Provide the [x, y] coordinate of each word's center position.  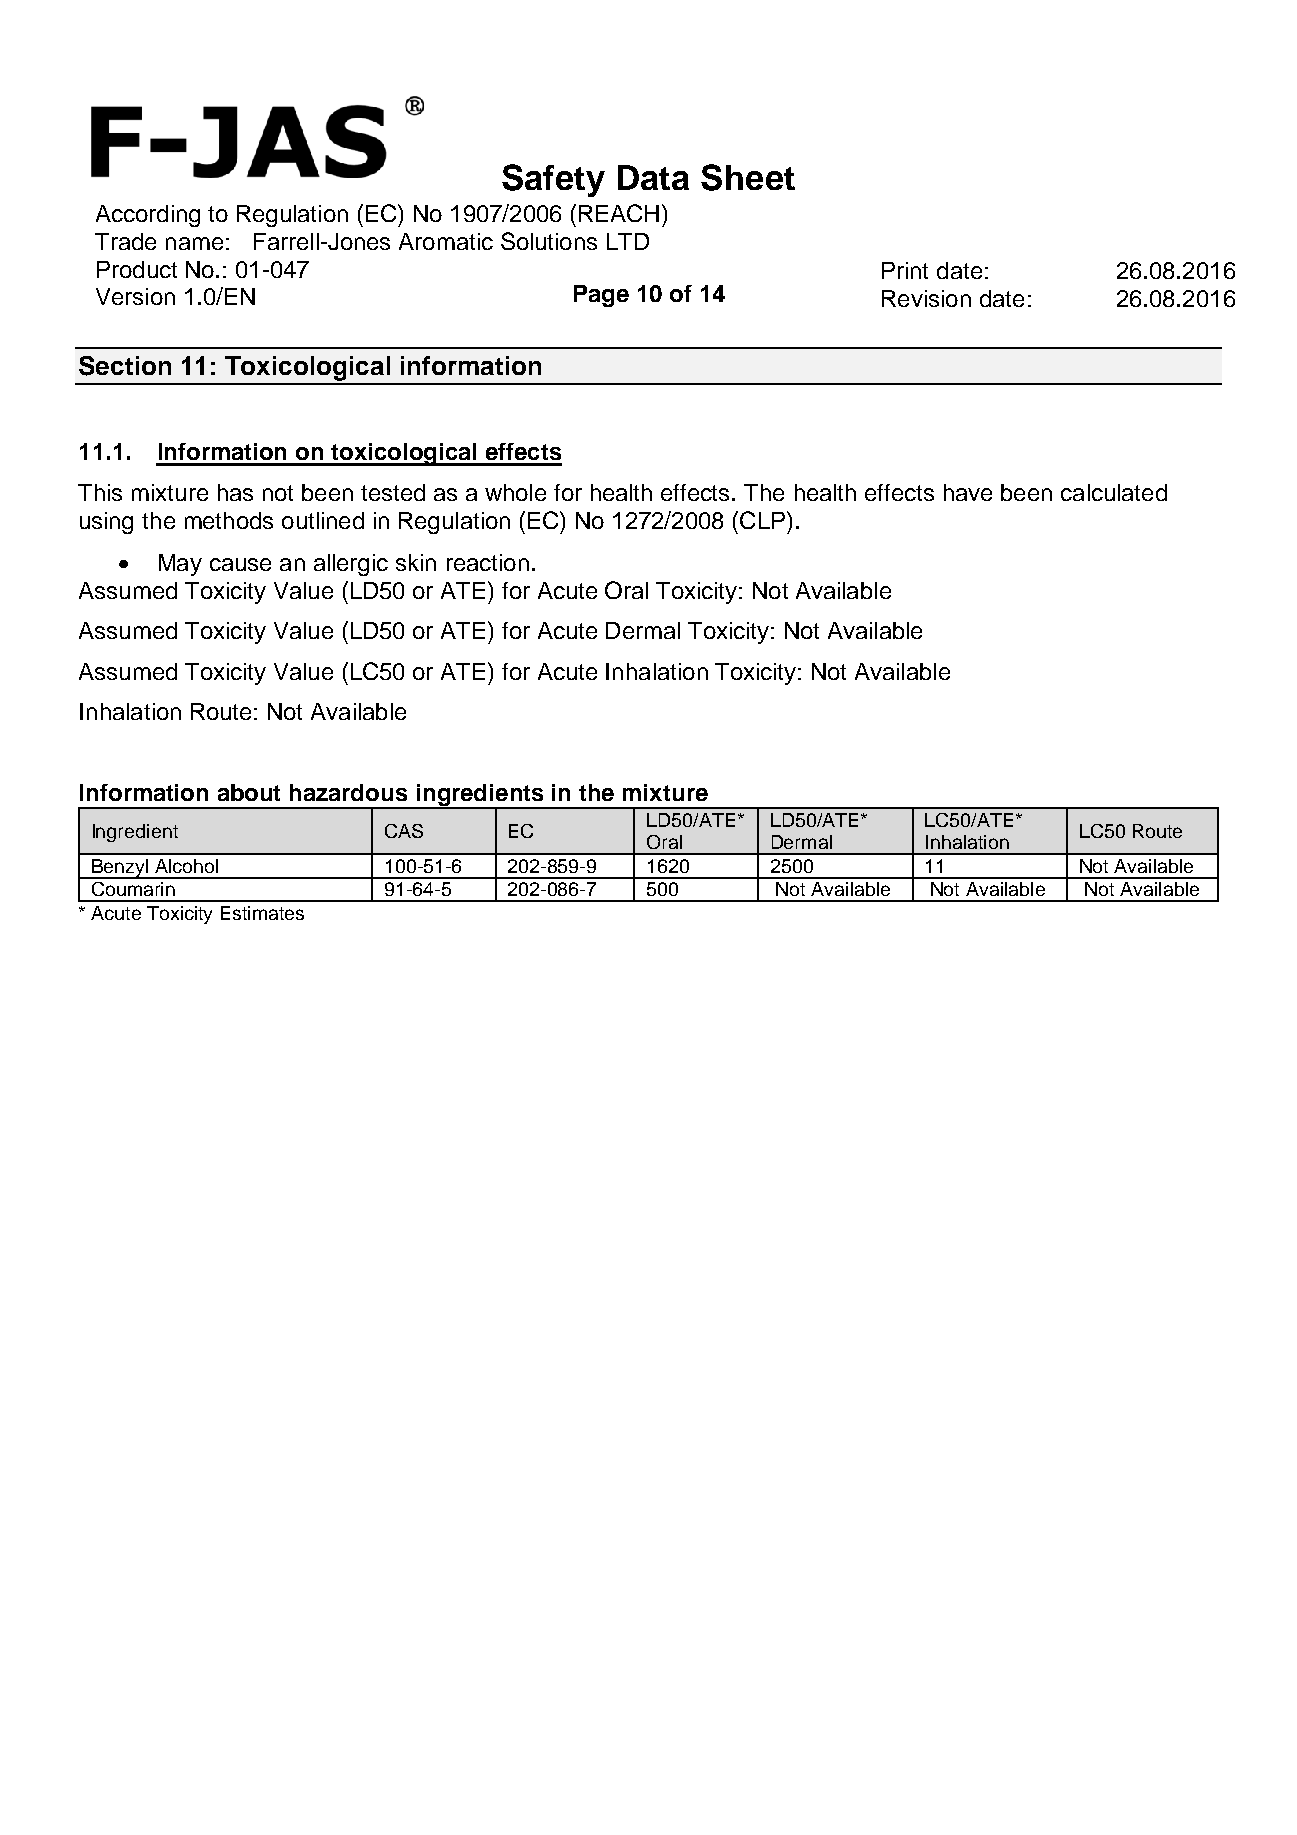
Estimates [262, 913]
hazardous [348, 792]
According [148, 216]
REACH [619, 213]
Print [905, 270]
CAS [404, 831]
